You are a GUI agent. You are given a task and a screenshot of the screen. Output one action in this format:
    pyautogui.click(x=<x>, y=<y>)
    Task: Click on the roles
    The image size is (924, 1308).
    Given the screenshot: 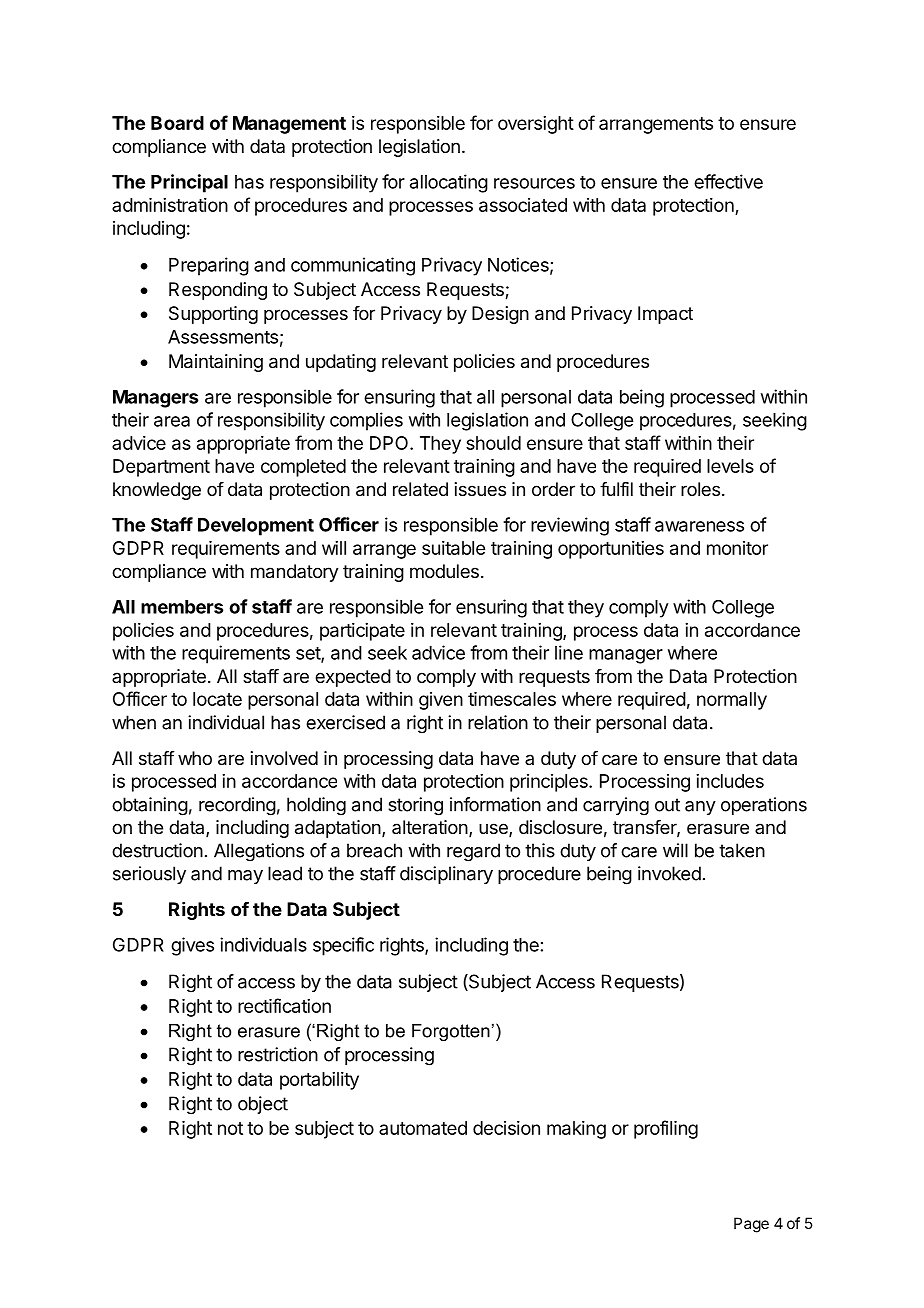 What is the action you would take?
    pyautogui.click(x=700, y=489)
